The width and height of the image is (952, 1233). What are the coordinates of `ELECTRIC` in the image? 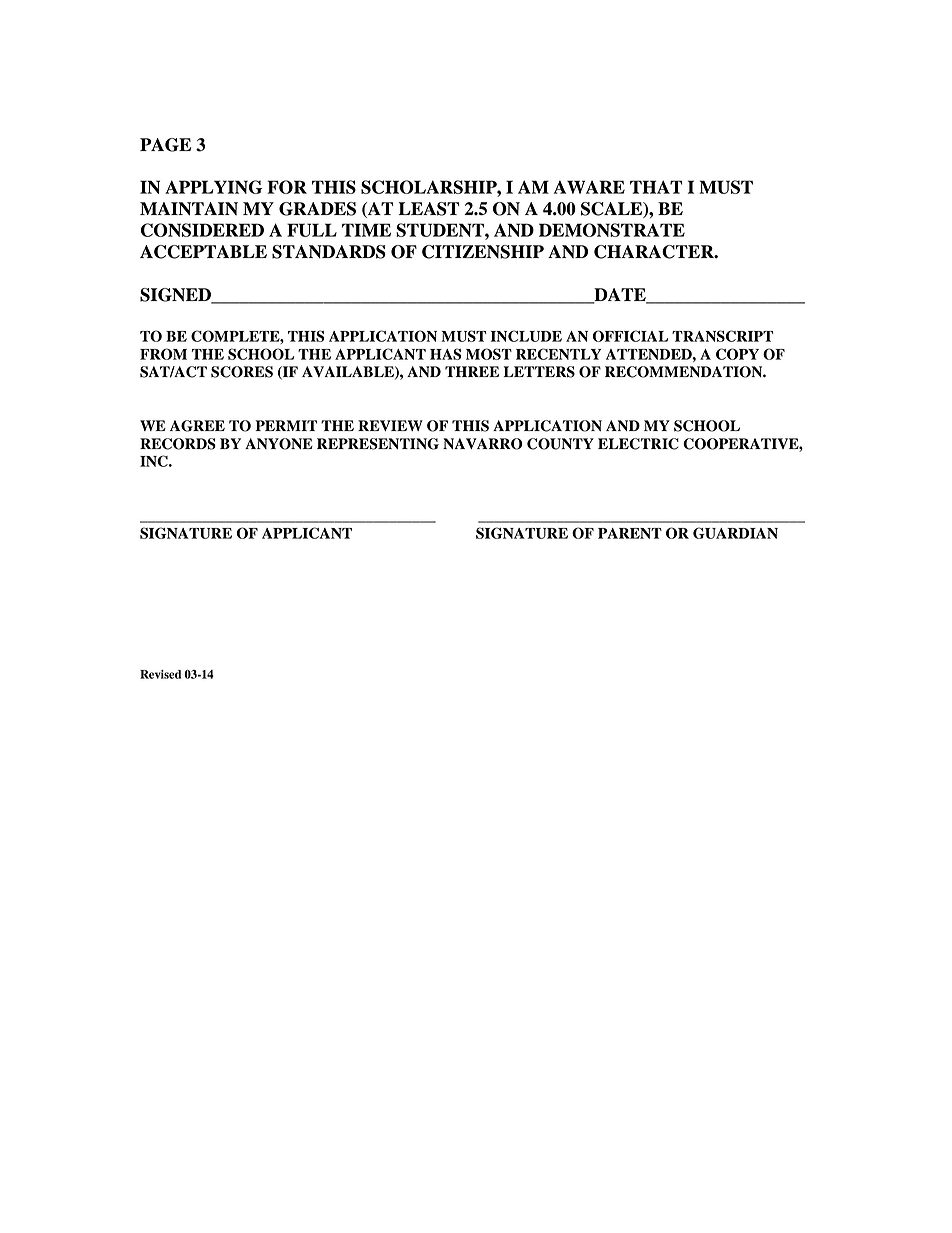 It's located at (638, 444).
